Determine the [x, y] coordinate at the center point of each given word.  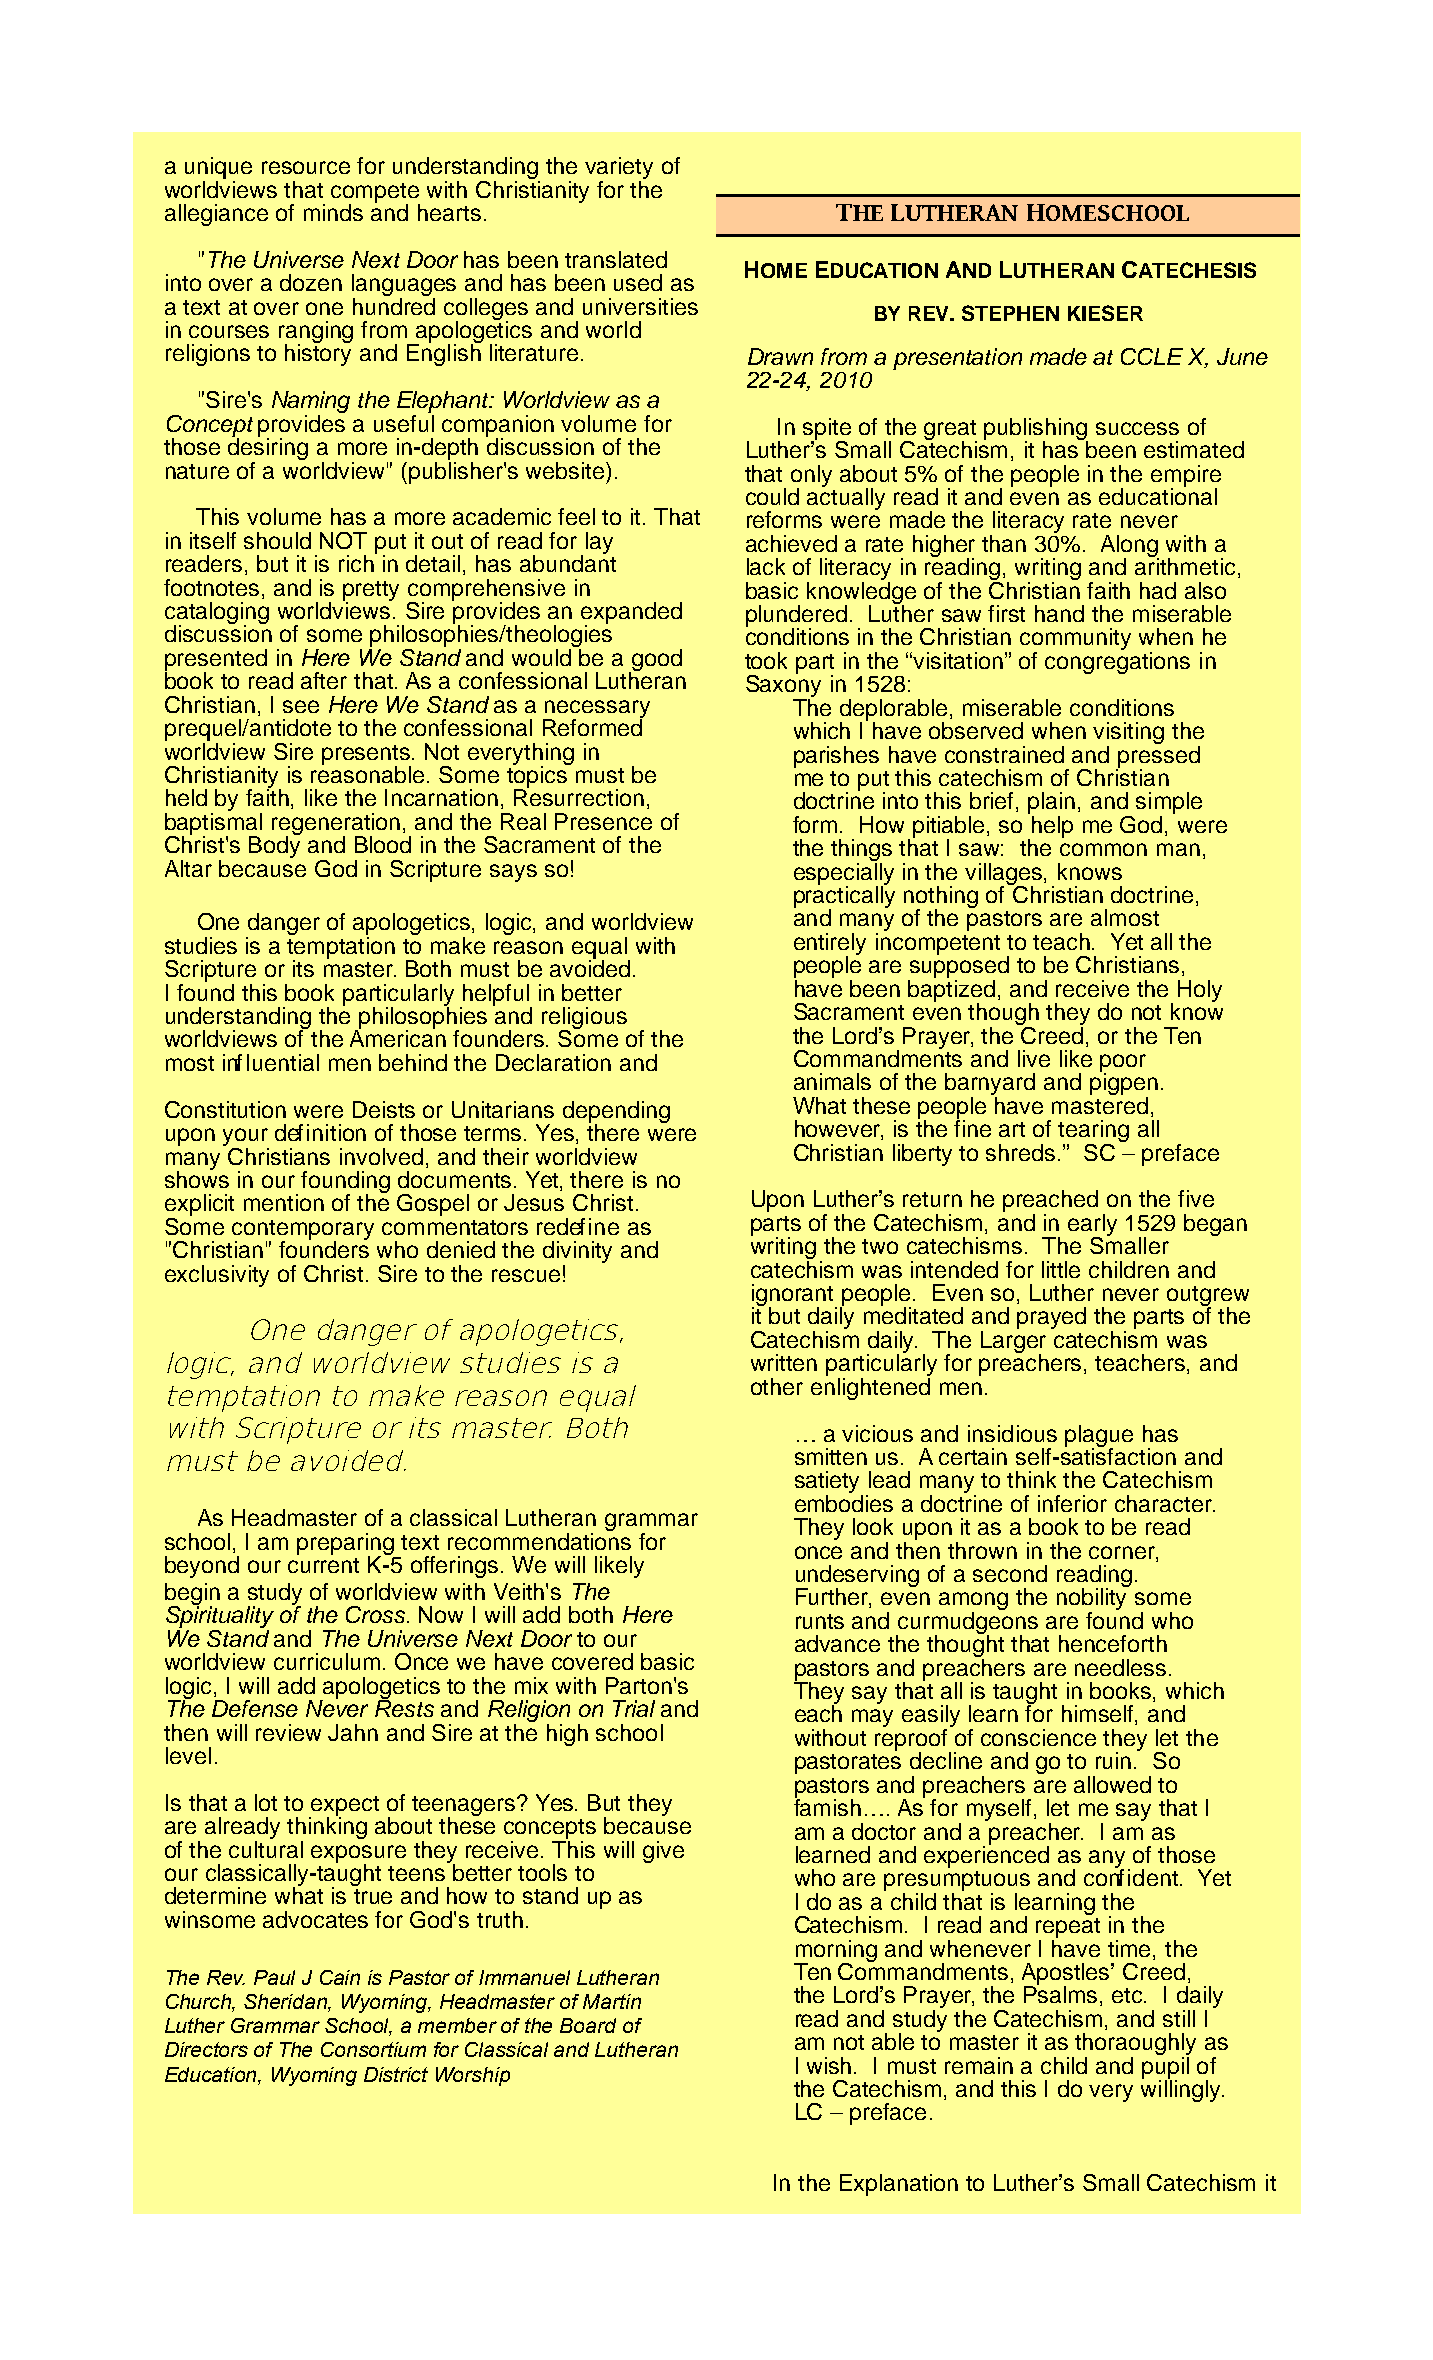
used [638, 282]
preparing [345, 1545]
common [1103, 849]
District [396, 2074]
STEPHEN [1010, 313]
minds [333, 212]
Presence [603, 821]
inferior [1072, 1503]
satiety [829, 1483]
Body [274, 846]
